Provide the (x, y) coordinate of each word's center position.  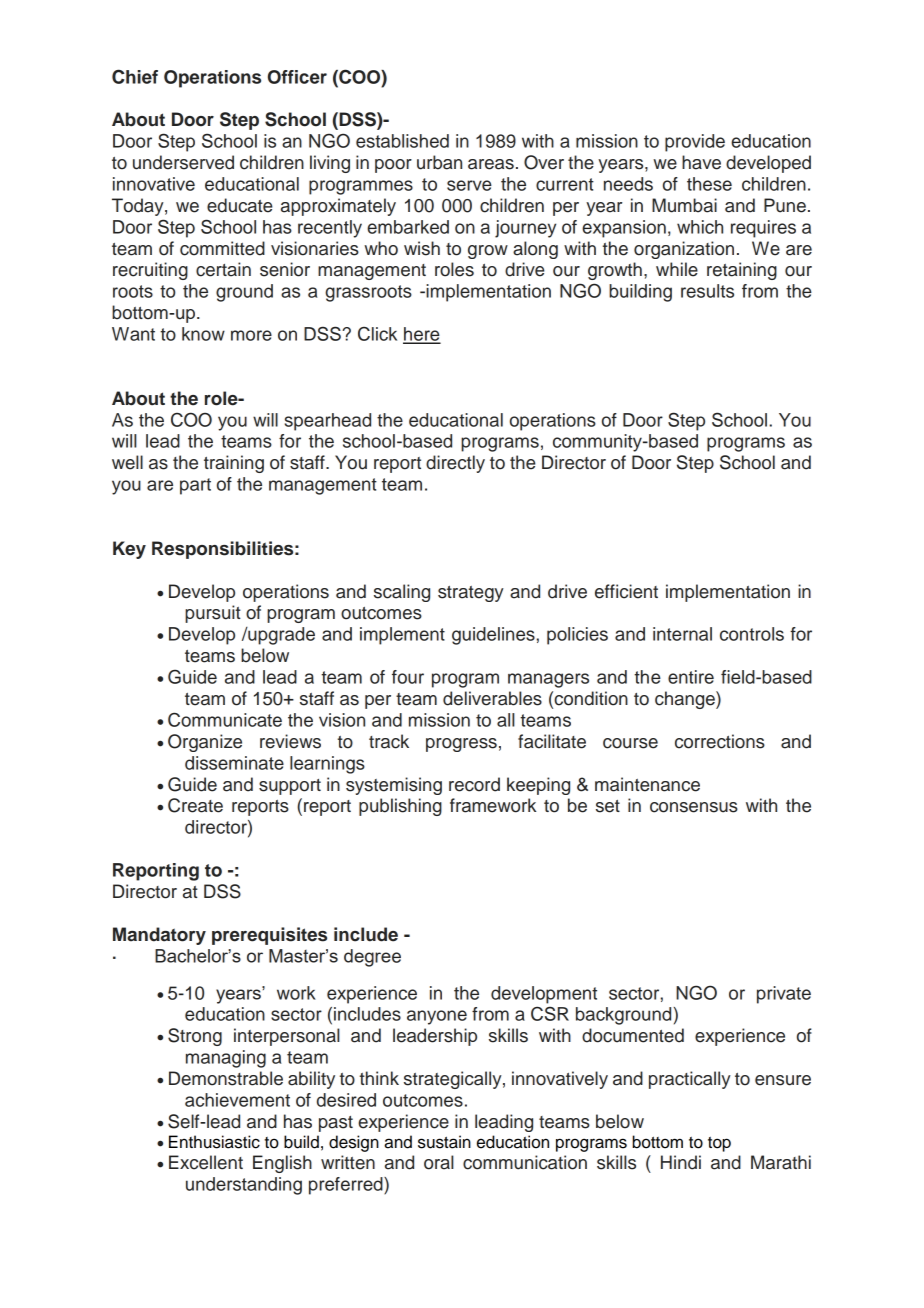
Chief (135, 76)
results (707, 291)
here (422, 335)
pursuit (213, 614)
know (203, 334)
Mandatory (159, 936)
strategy (471, 594)
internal (682, 634)
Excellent (206, 1162)
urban (439, 162)
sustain (444, 1142)
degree (372, 958)
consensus (694, 807)
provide (695, 143)
